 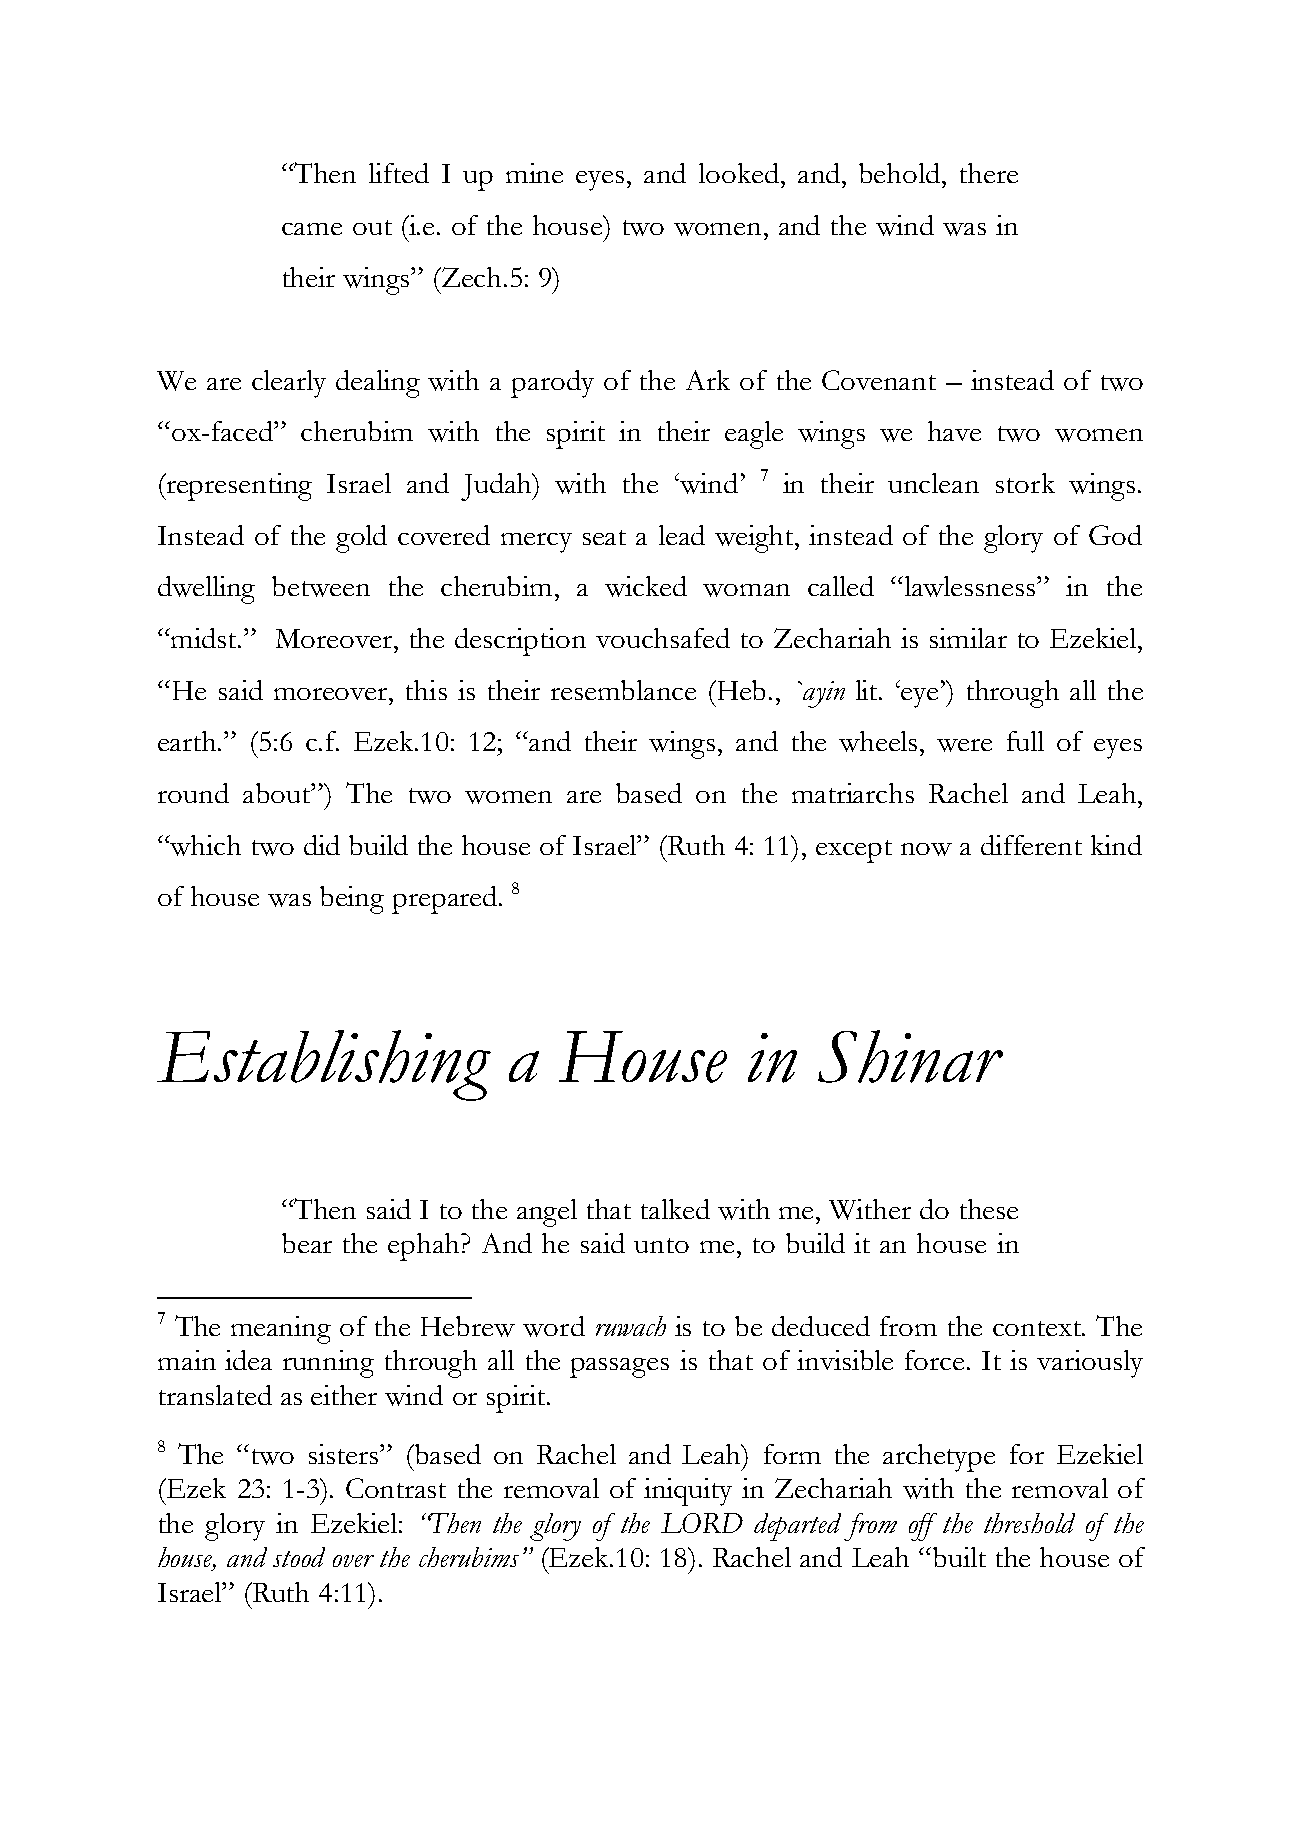 I want to click on these, so click(x=989, y=1209).
